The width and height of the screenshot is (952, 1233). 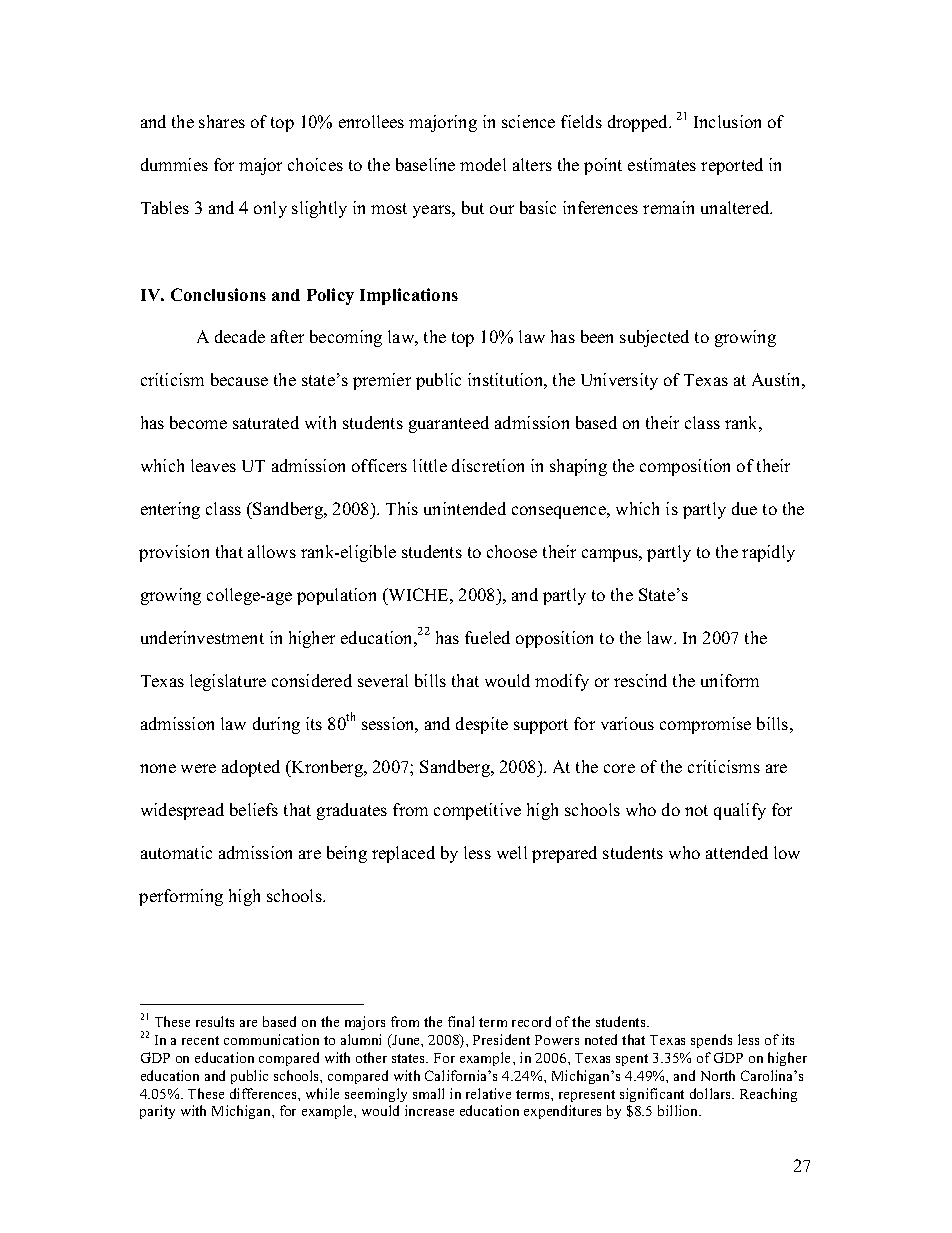 What do you see at coordinates (222, 121) in the screenshot?
I see `shares` at bounding box center [222, 121].
